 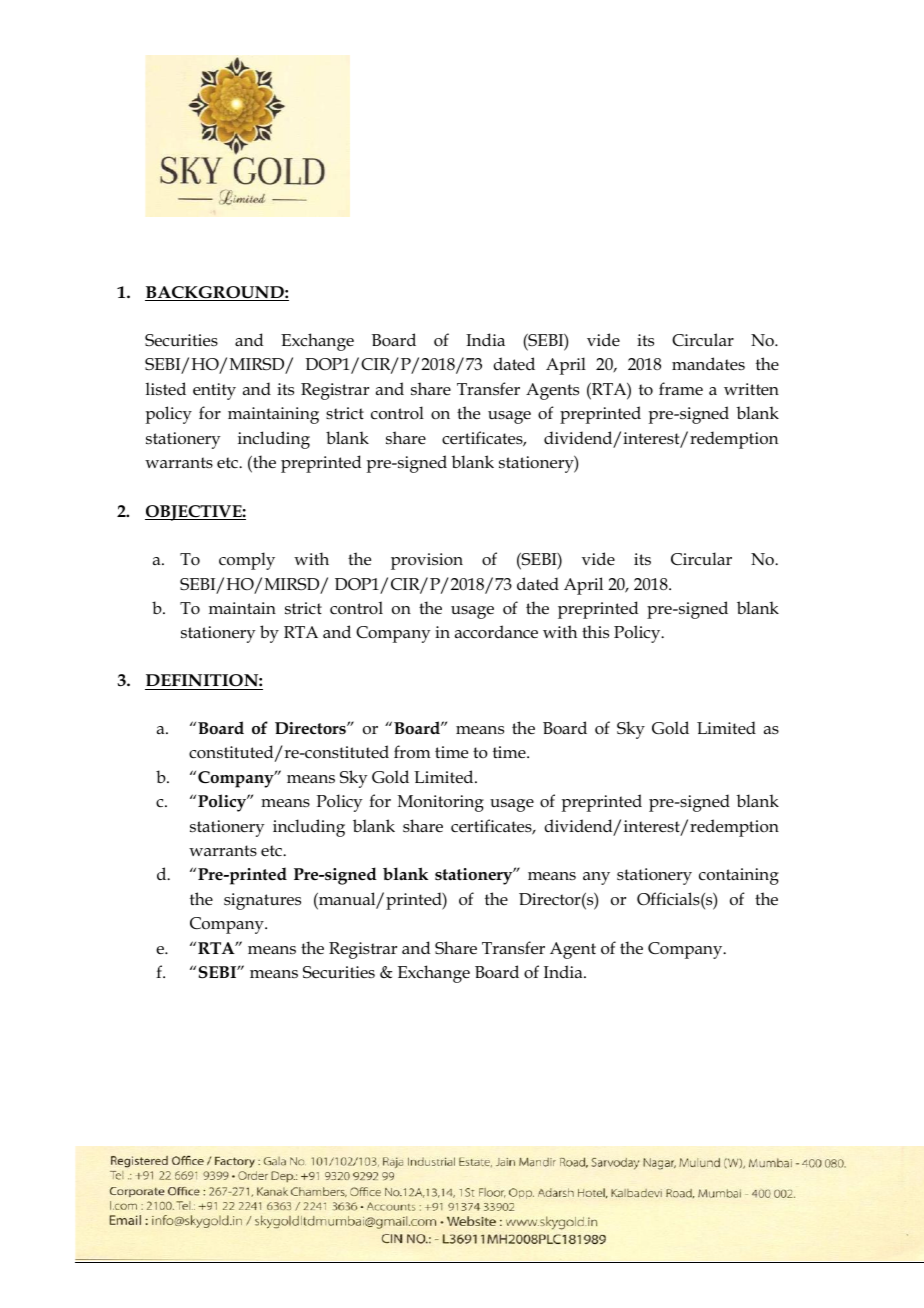 I want to click on comply, so click(x=247, y=561).
